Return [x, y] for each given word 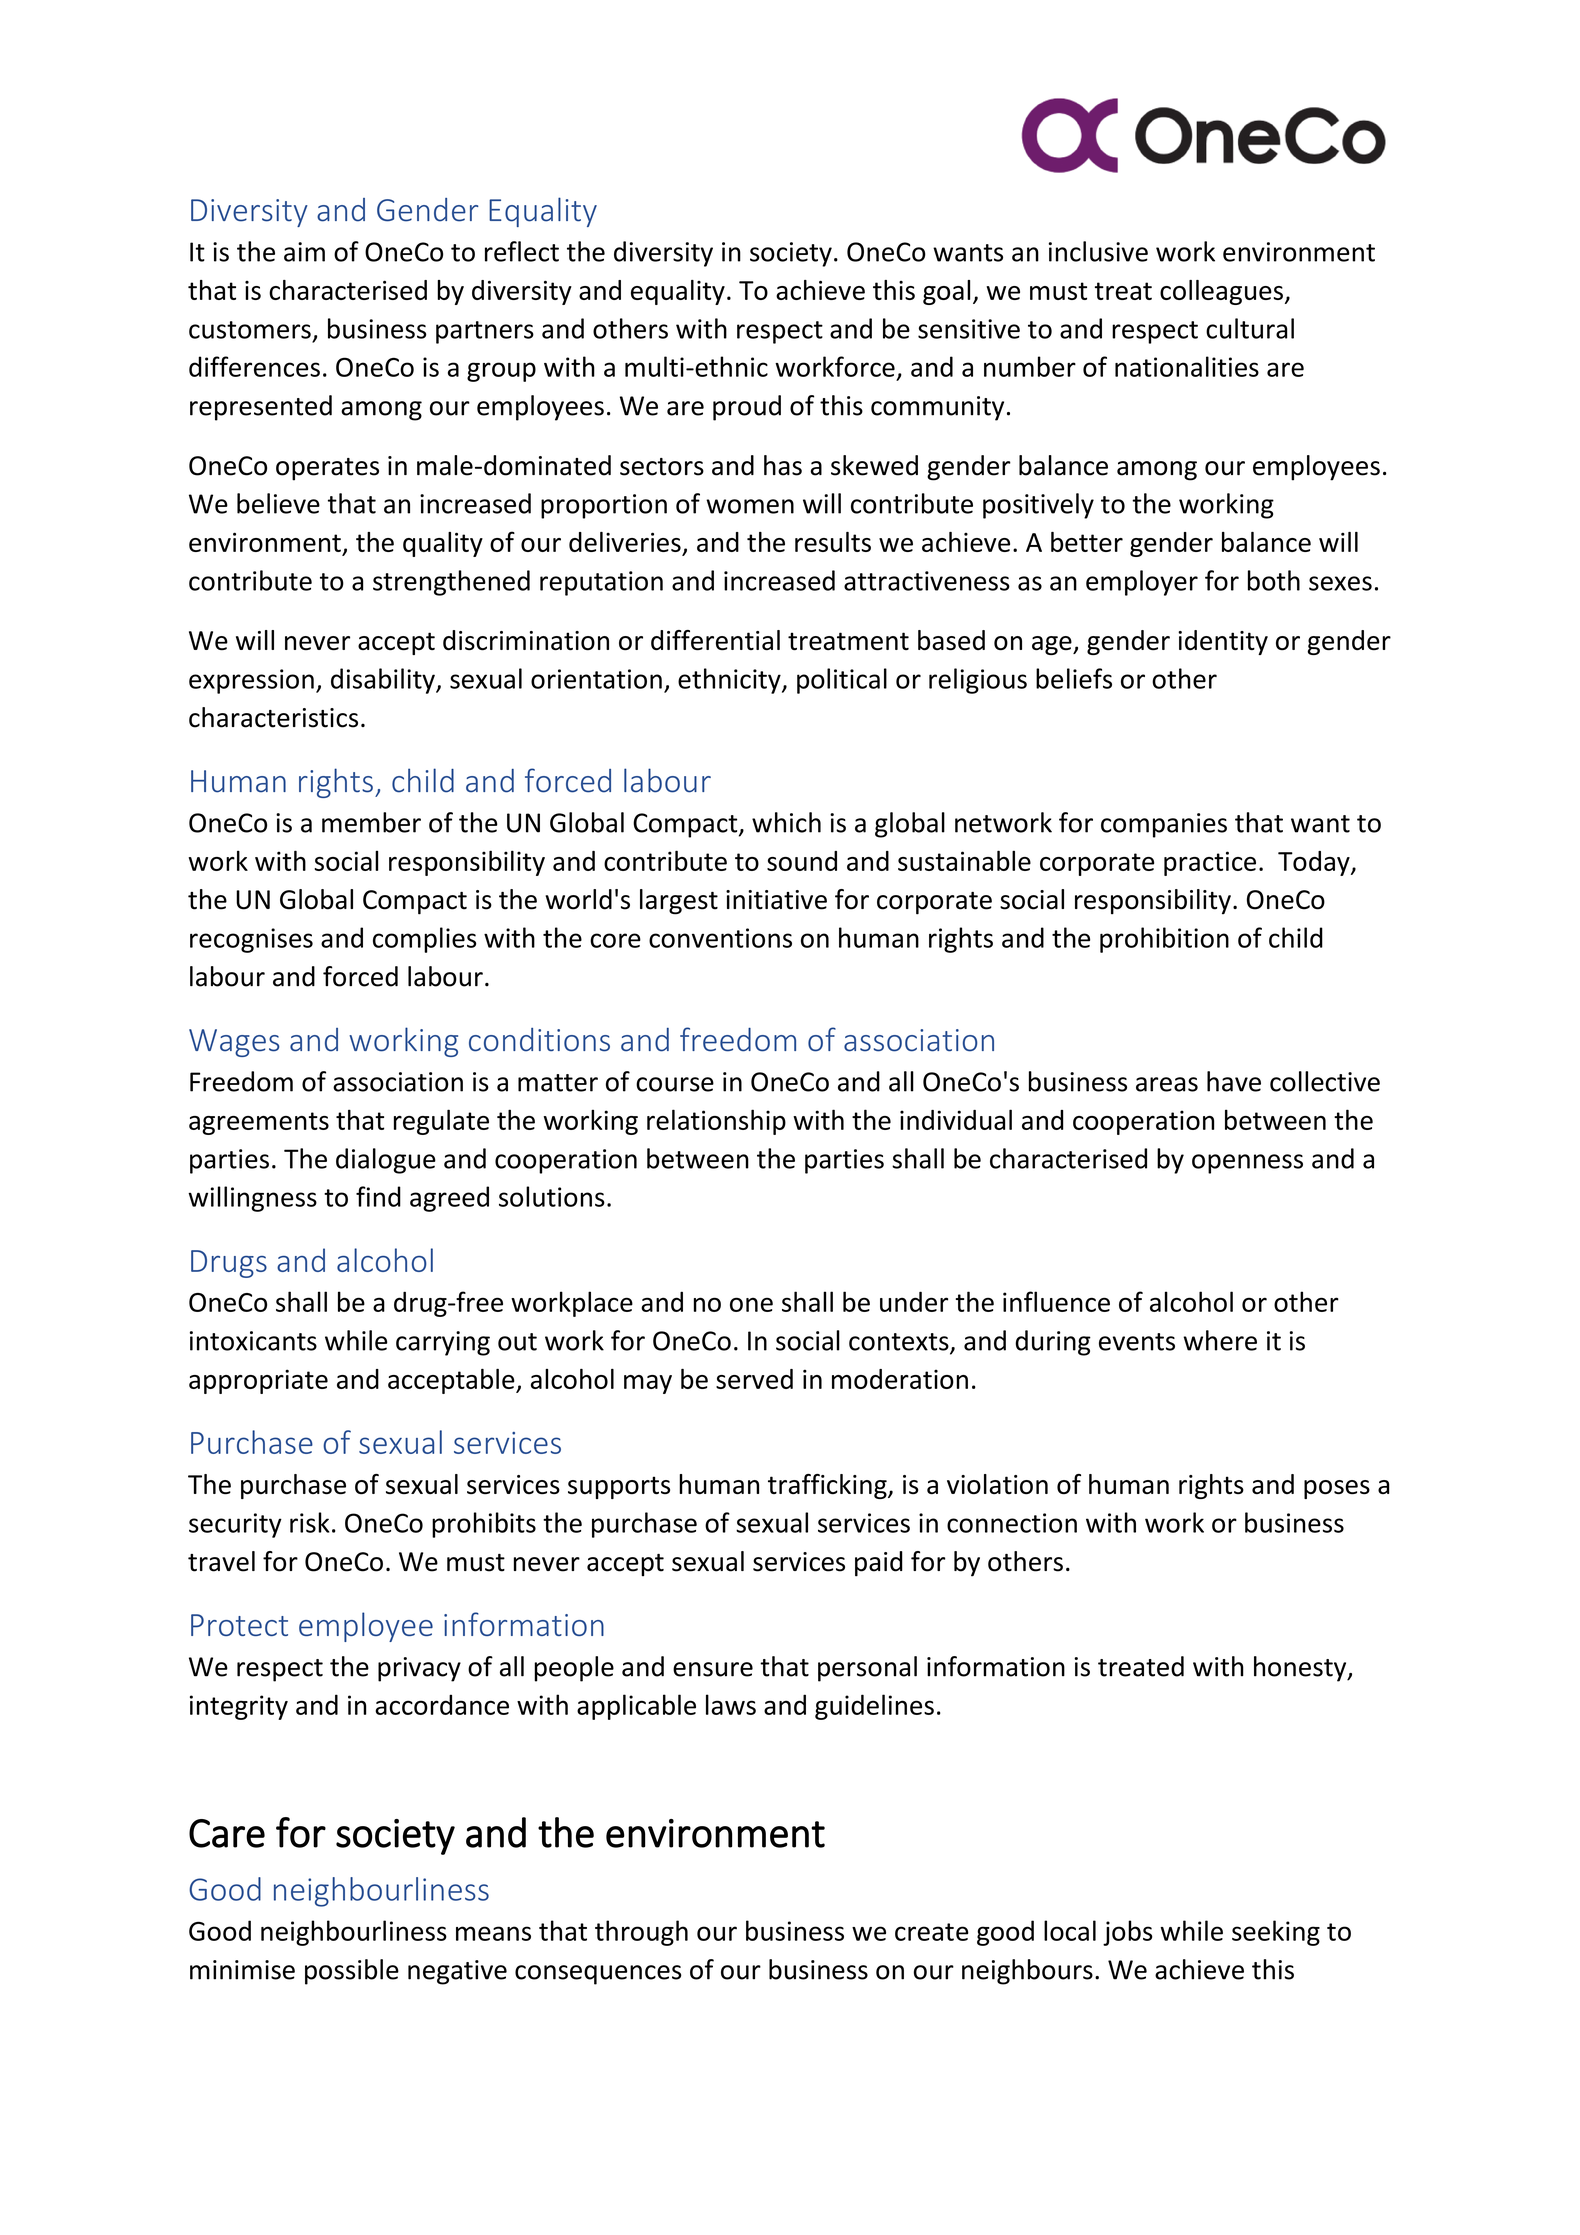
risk [310, 1522]
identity [1223, 642]
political [842, 681]
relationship [716, 1122]
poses [1337, 1489]
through [641, 1933]
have [1234, 1081]
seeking [1276, 1933]
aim [304, 252]
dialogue [386, 1161]
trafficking [828, 1486]
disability [384, 681]
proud [747, 408]
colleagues [1221, 292]
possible [352, 1972]
